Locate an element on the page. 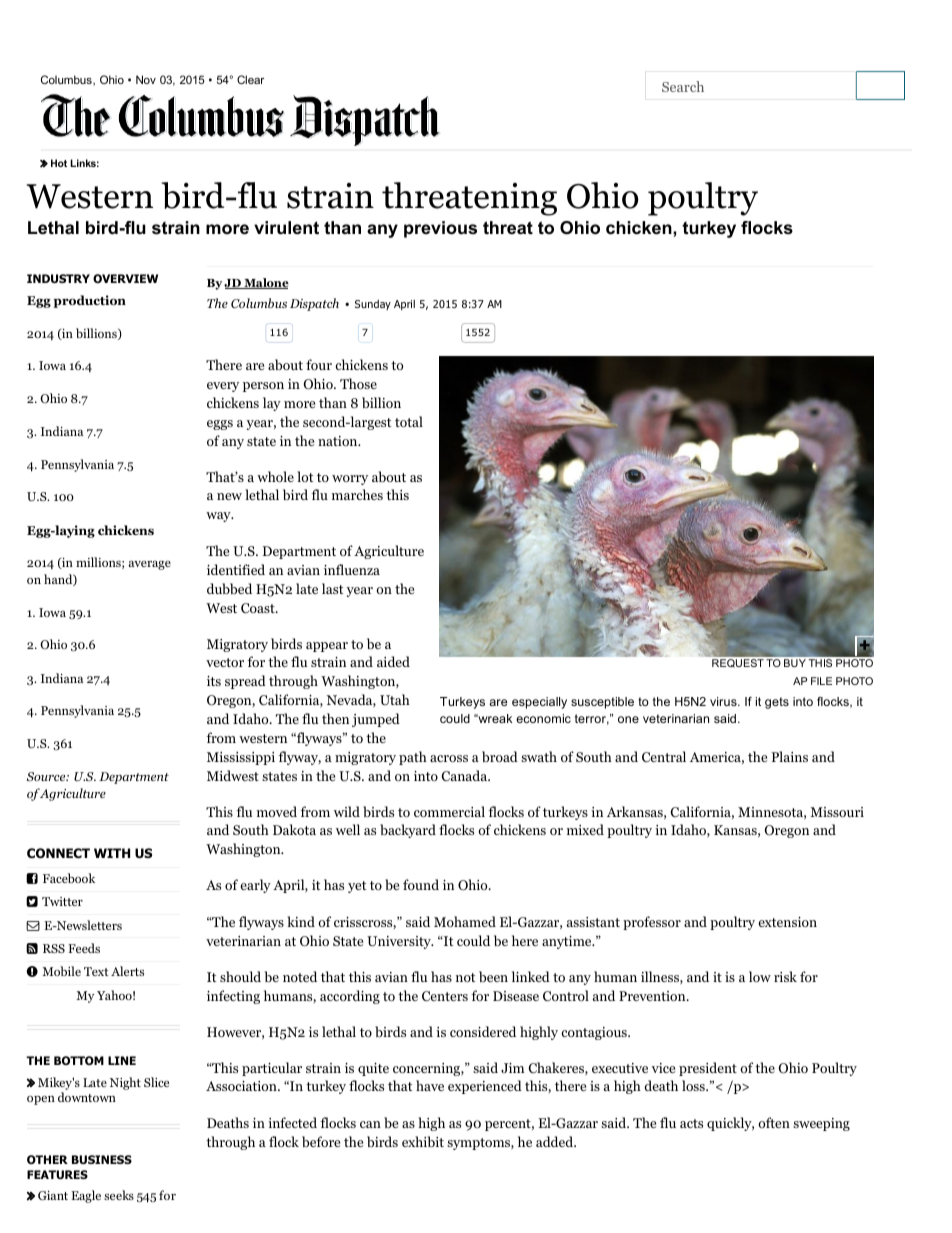 The height and width of the document is (1233, 952). aided is located at coordinates (393, 661).
